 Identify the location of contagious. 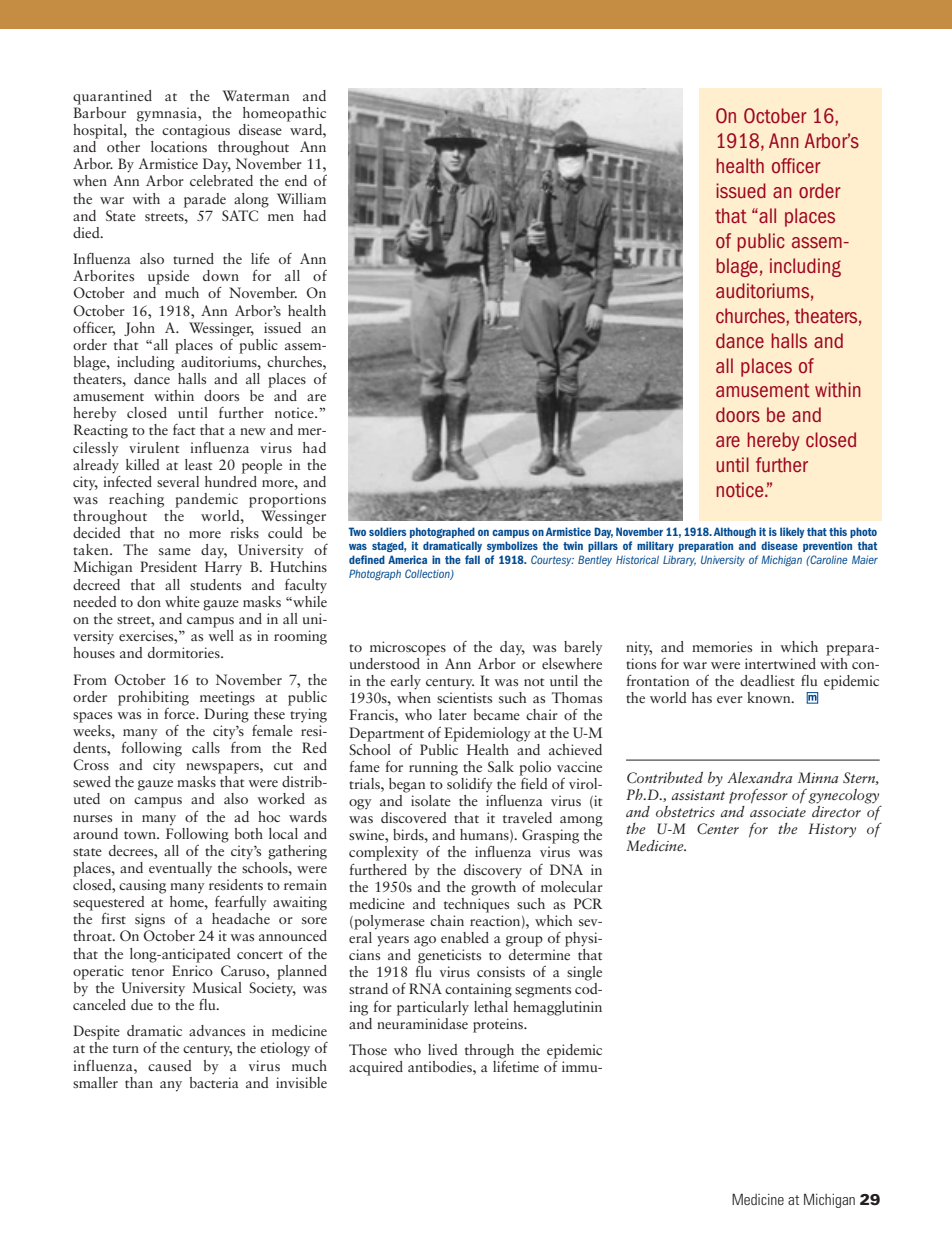
(196, 131).
